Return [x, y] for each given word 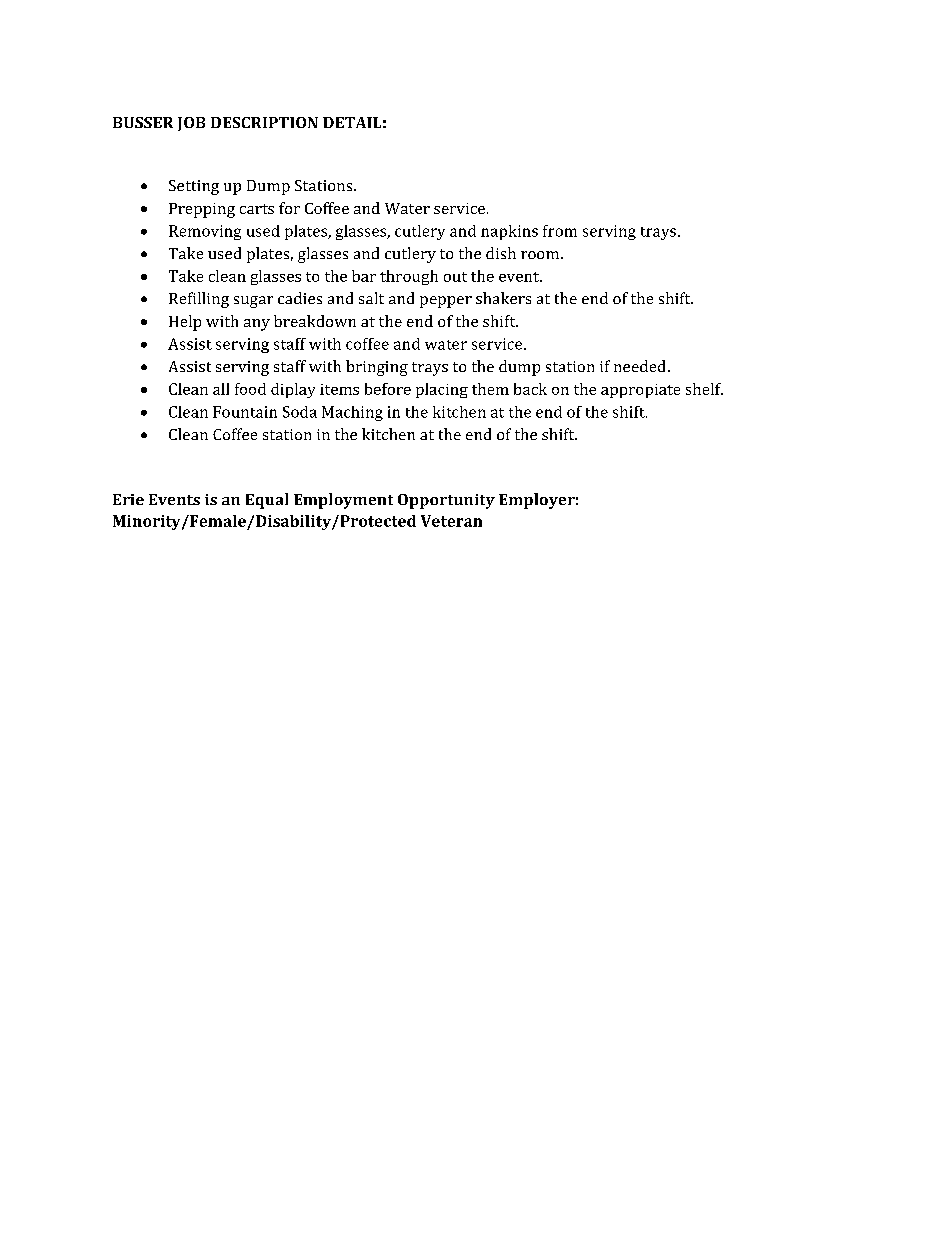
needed [641, 366]
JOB [191, 124]
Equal [267, 501]
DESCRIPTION [264, 122]
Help [185, 323]
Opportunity [446, 501]
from [560, 231]
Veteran [451, 521]
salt [371, 298]
